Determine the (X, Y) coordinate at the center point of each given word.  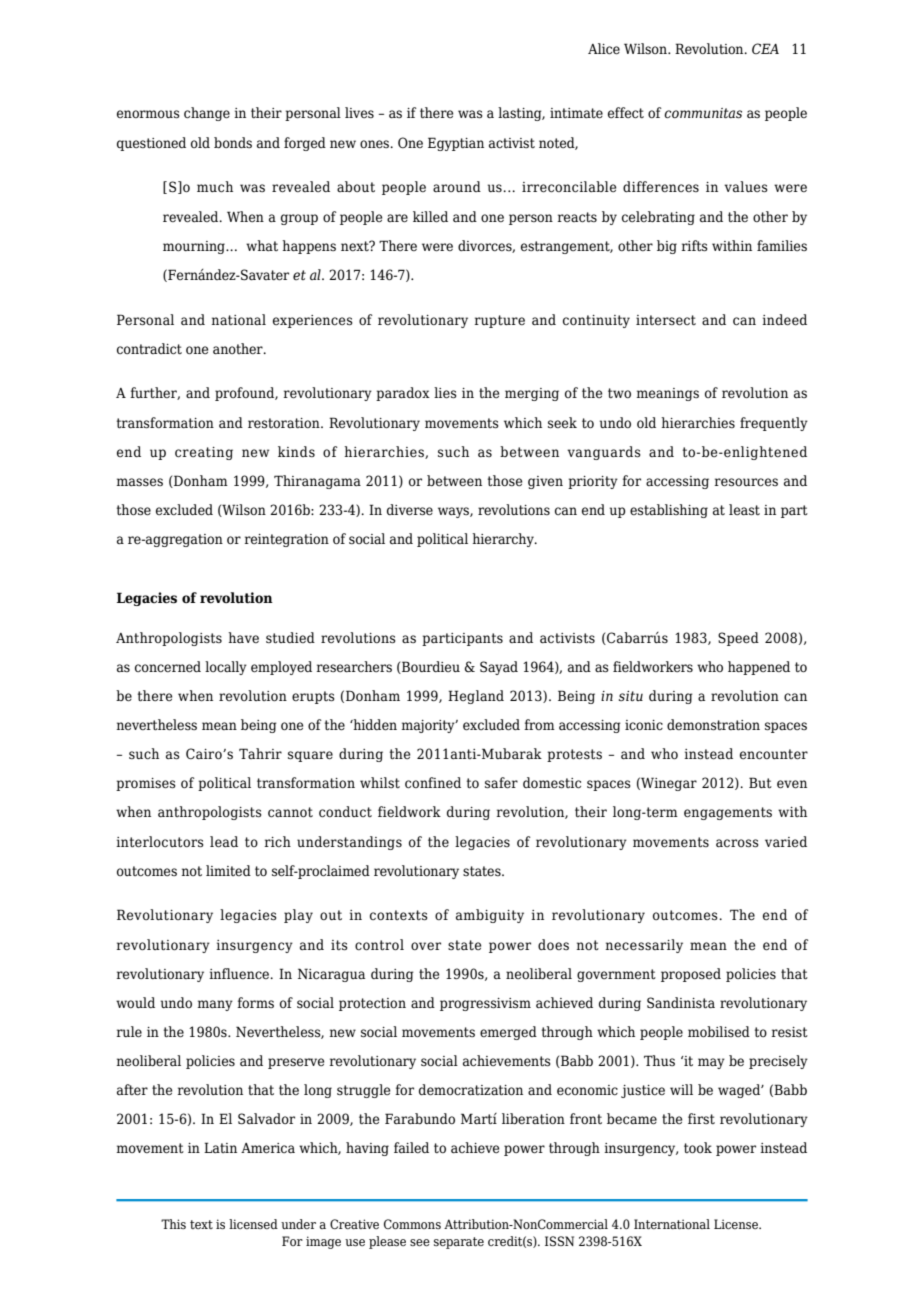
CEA (765, 48)
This (173, 1224)
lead (224, 842)
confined (433, 783)
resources (746, 482)
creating (204, 453)
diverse (410, 510)
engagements (728, 813)
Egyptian (456, 144)
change (207, 114)
